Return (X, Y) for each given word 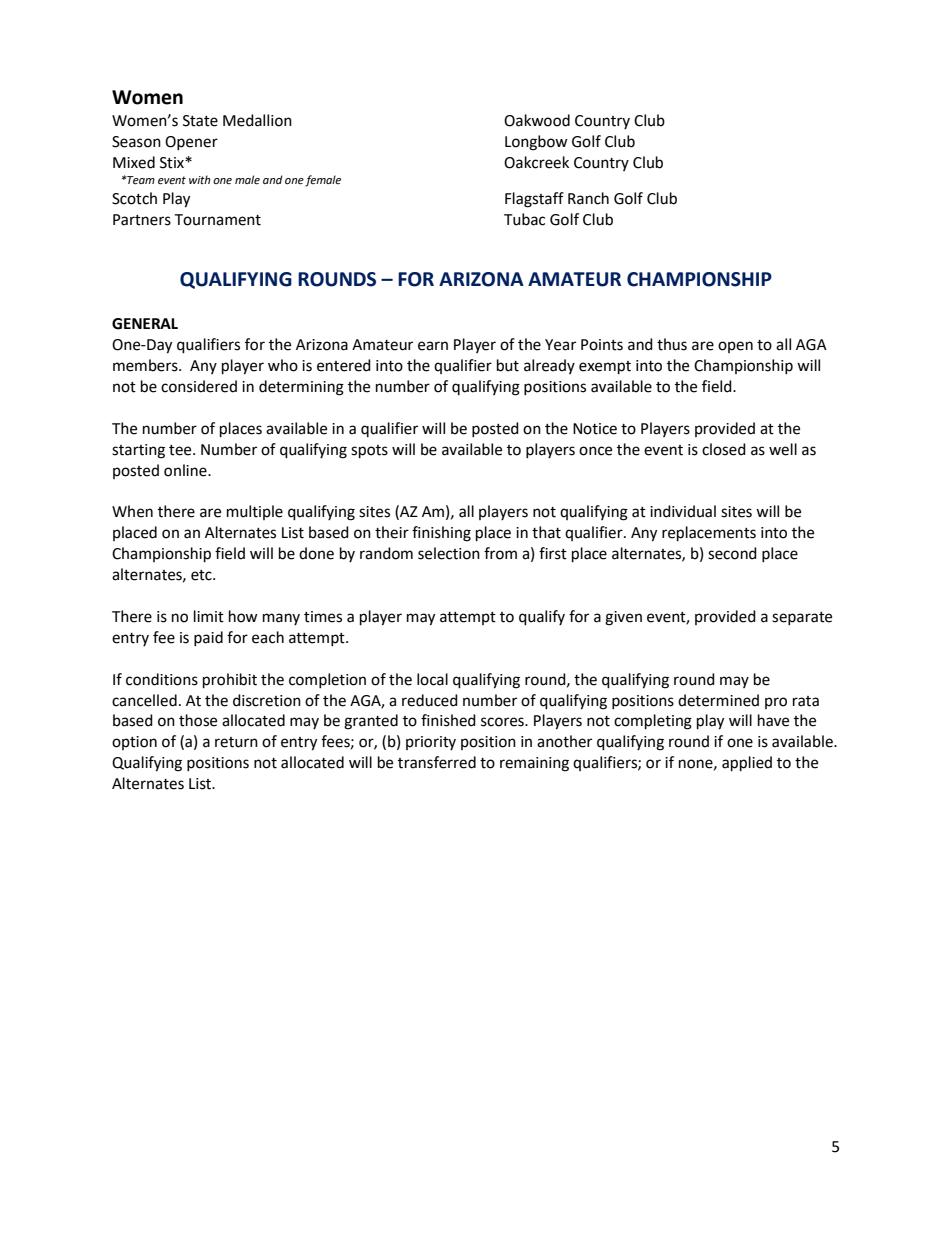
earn (433, 346)
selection (449, 553)
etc (202, 575)
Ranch (588, 198)
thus (672, 344)
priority (431, 743)
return (236, 742)
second (732, 553)
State (200, 121)
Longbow (536, 143)
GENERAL (145, 324)
